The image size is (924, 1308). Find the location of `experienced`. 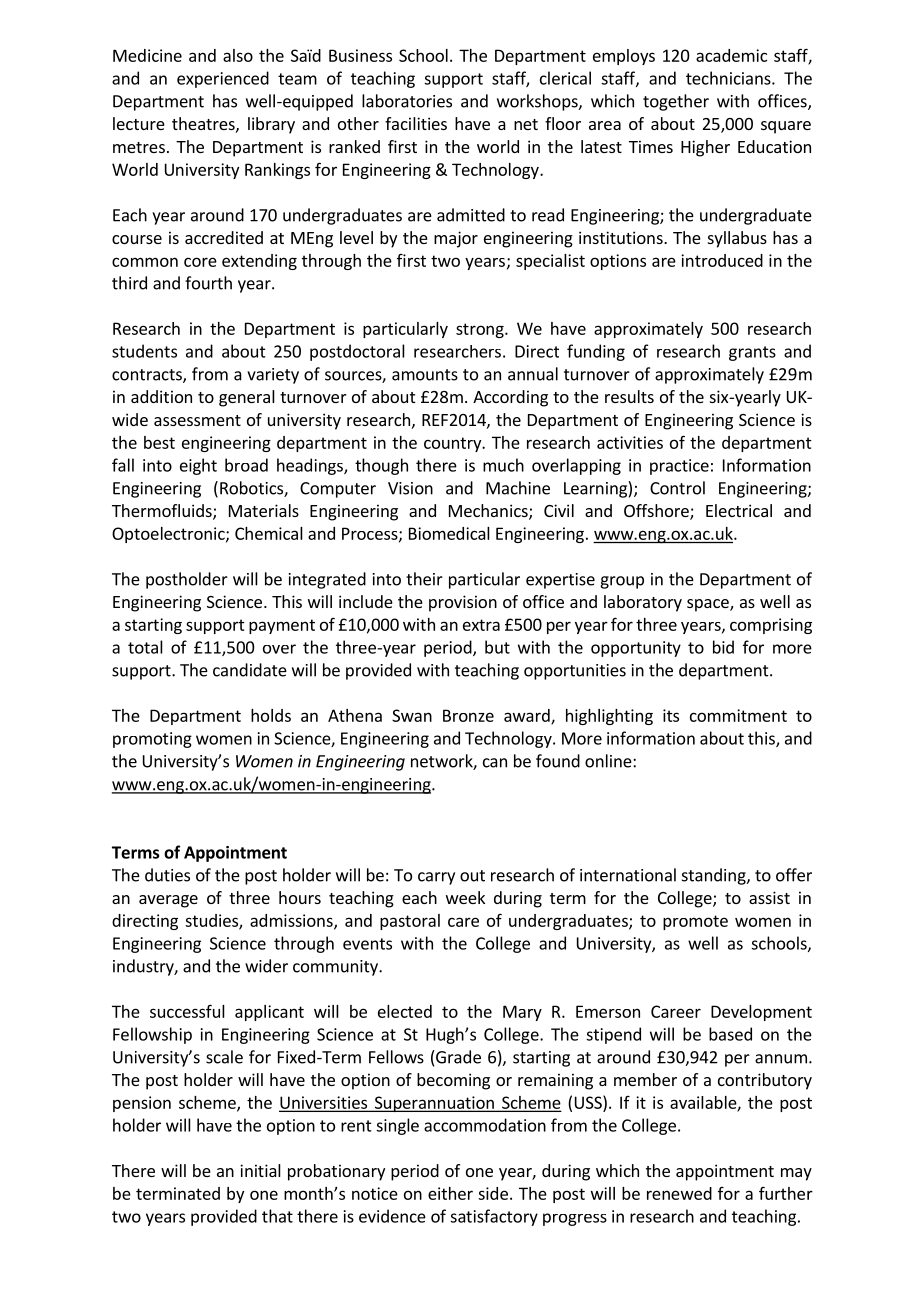

experienced is located at coordinates (223, 79).
